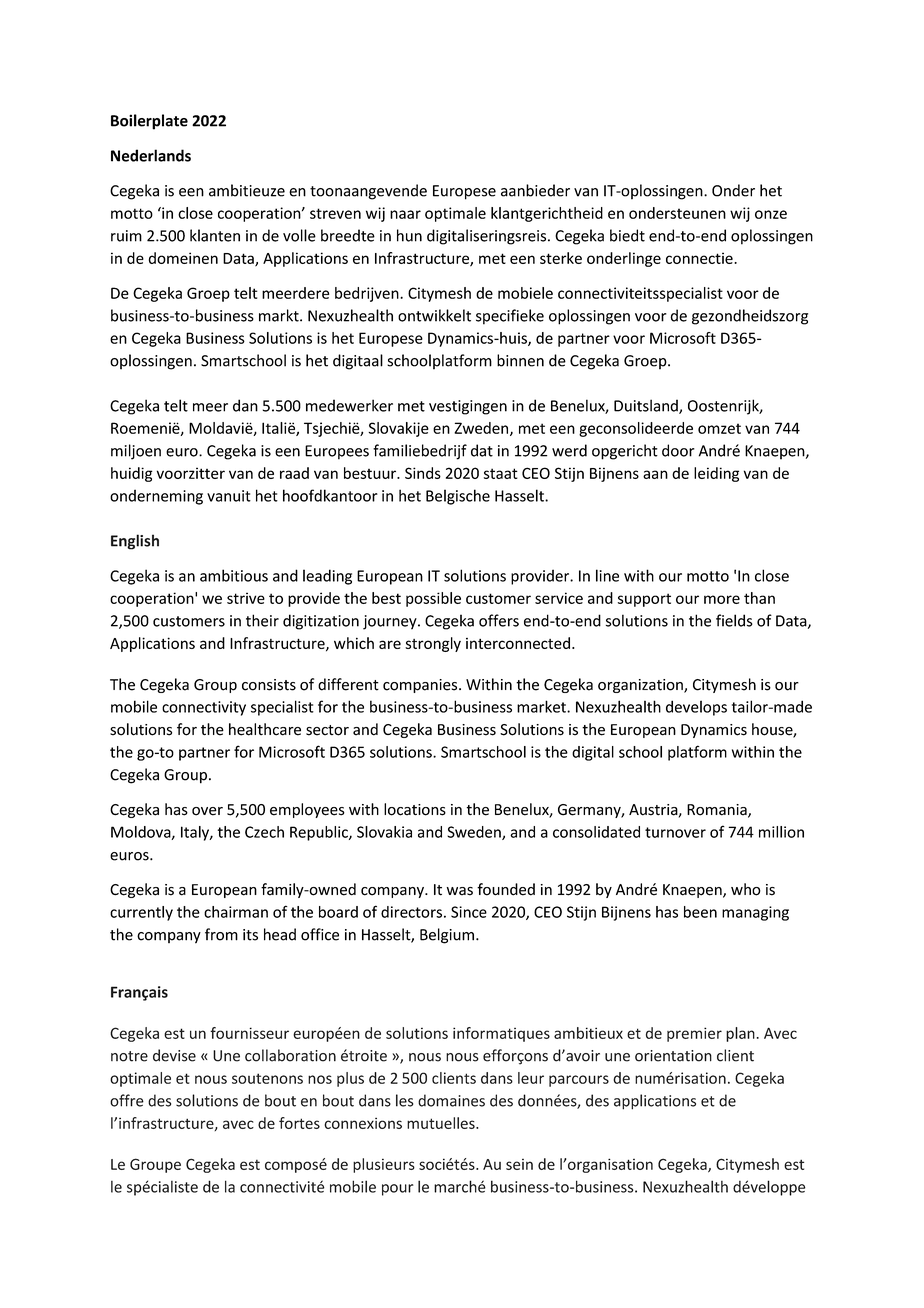 This screenshot has height=1308, width=924. I want to click on hun, so click(409, 235).
